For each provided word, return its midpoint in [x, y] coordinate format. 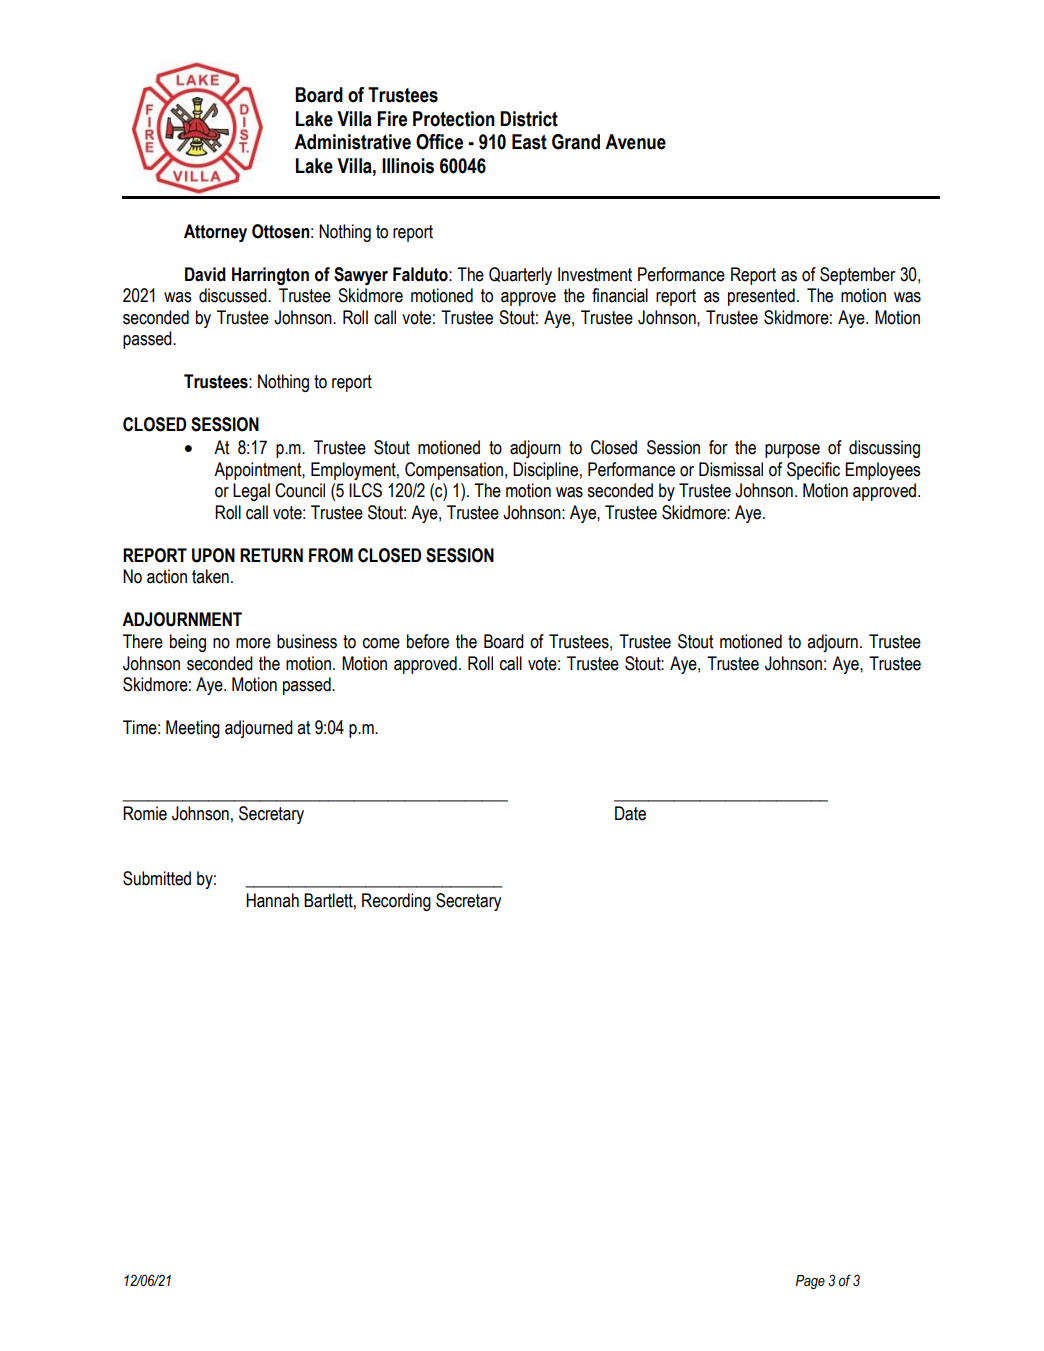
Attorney [215, 233]
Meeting [193, 729]
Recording [396, 902]
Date [630, 813]
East [529, 142]
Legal [251, 492]
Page [810, 1282]
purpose [792, 451]
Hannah [272, 900]
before [428, 641]
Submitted [157, 878]
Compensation [454, 471]
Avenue [635, 142]
